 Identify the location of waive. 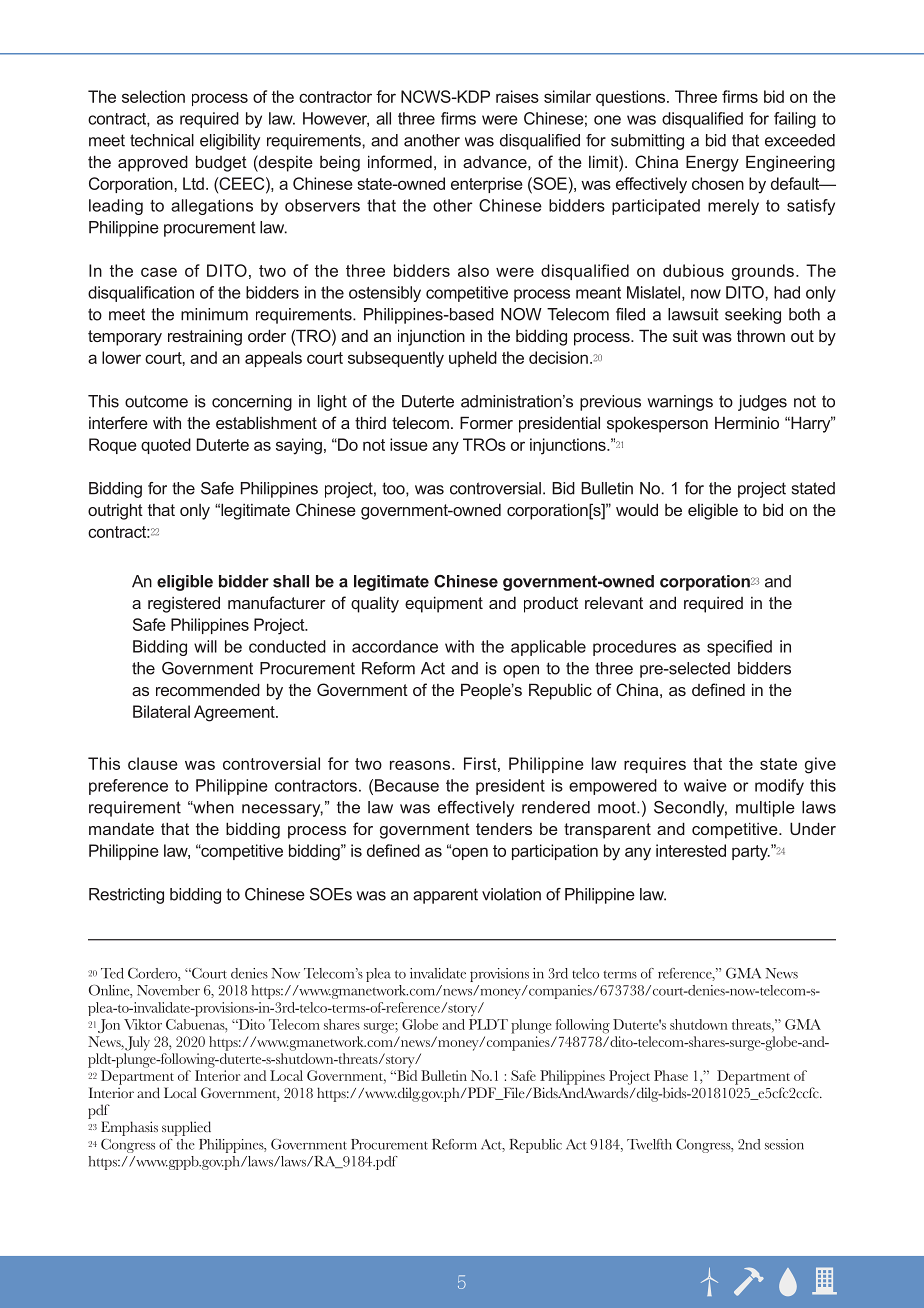
(705, 785).
